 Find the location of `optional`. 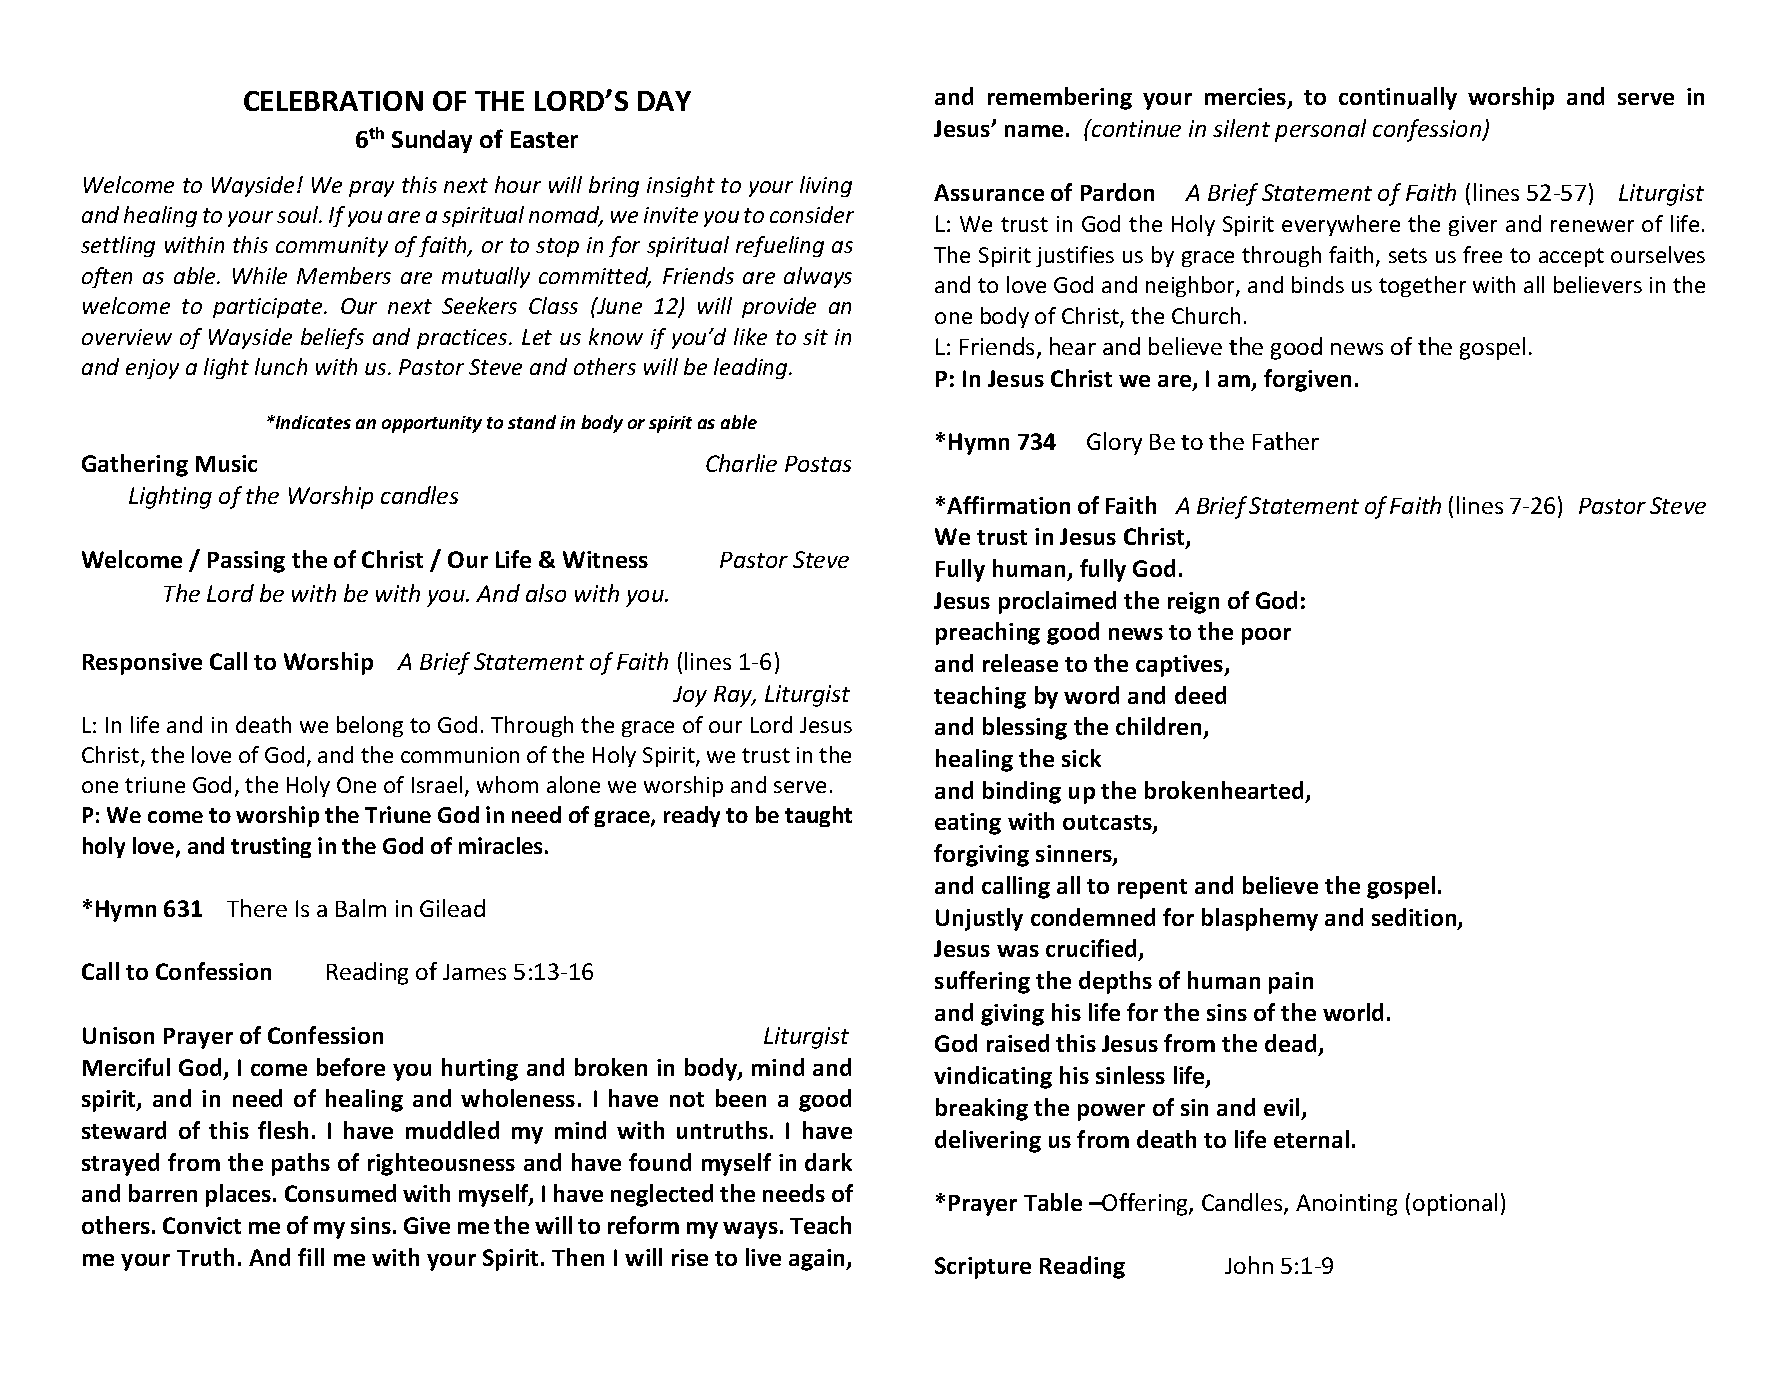

optional is located at coordinates (1455, 1204).
